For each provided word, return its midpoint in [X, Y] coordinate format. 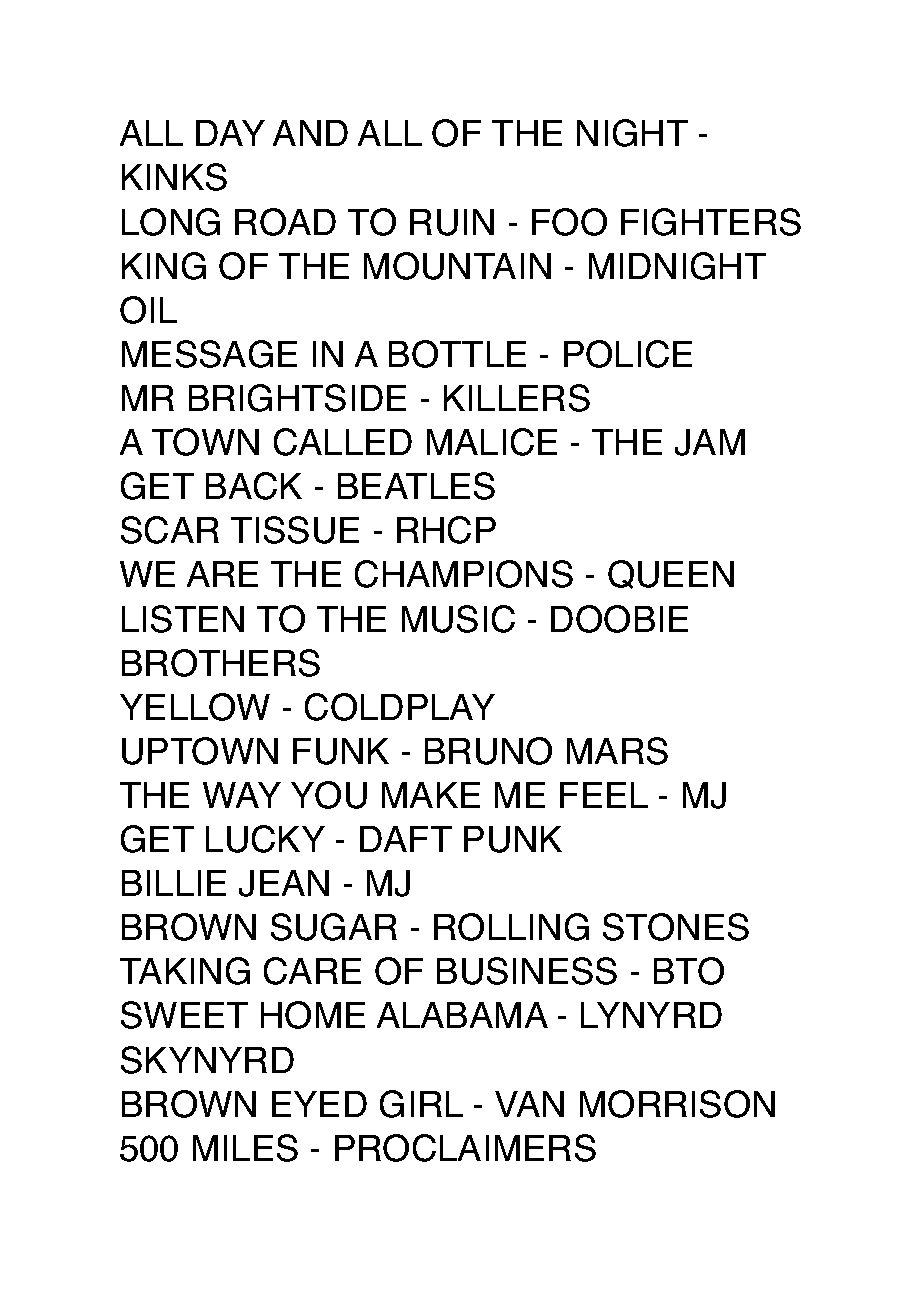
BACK [254, 486]
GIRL [421, 1104]
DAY [230, 133]
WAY [242, 795]
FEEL [604, 795]
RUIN [452, 222]
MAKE [431, 795]
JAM [710, 442]
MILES [245, 1148]
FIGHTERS [711, 222]
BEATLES [416, 486]
